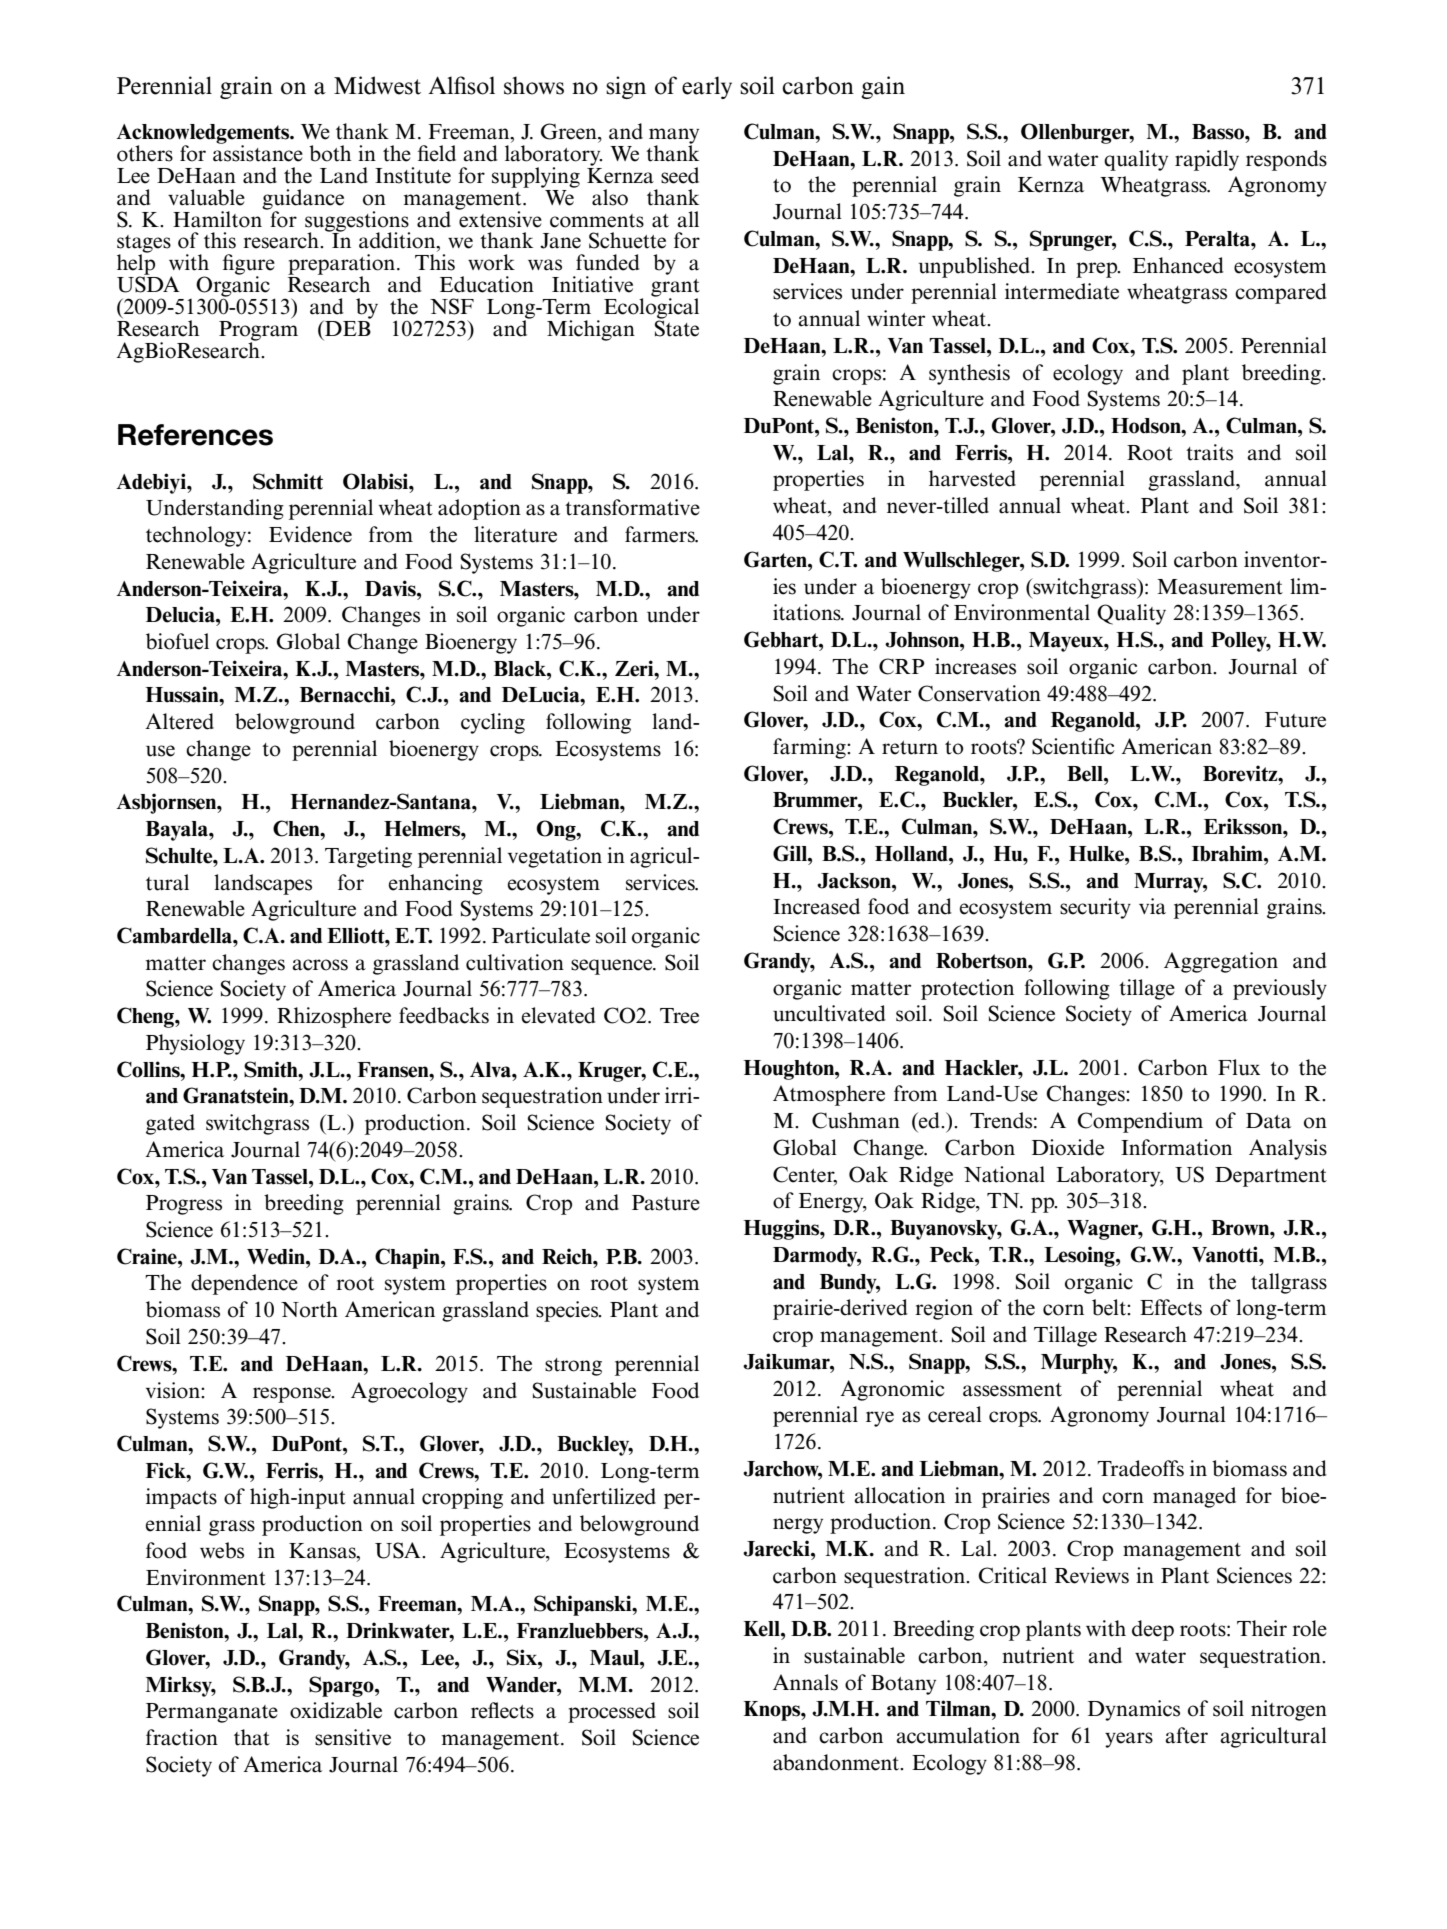 Image resolution: width=1447 pixels, height=1929 pixels. Describe the element at coordinates (1171, 1307) in the screenshot. I see `Effects` at that location.
